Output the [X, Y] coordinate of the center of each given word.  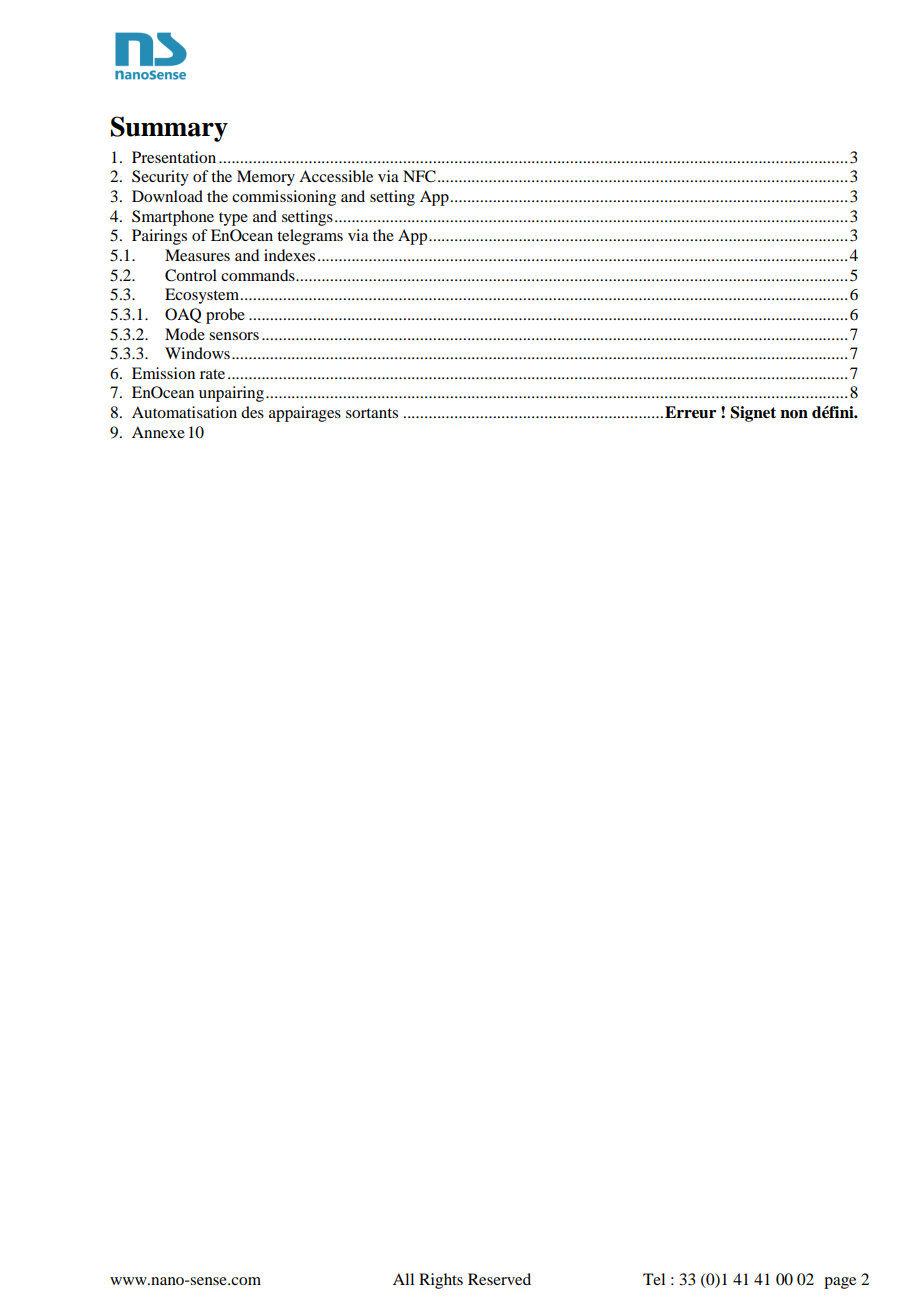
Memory [266, 178]
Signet [753, 414]
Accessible [336, 176]
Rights [441, 1281]
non [794, 414]
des [252, 412]
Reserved [499, 1279]
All [403, 1279]
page [840, 1283]
